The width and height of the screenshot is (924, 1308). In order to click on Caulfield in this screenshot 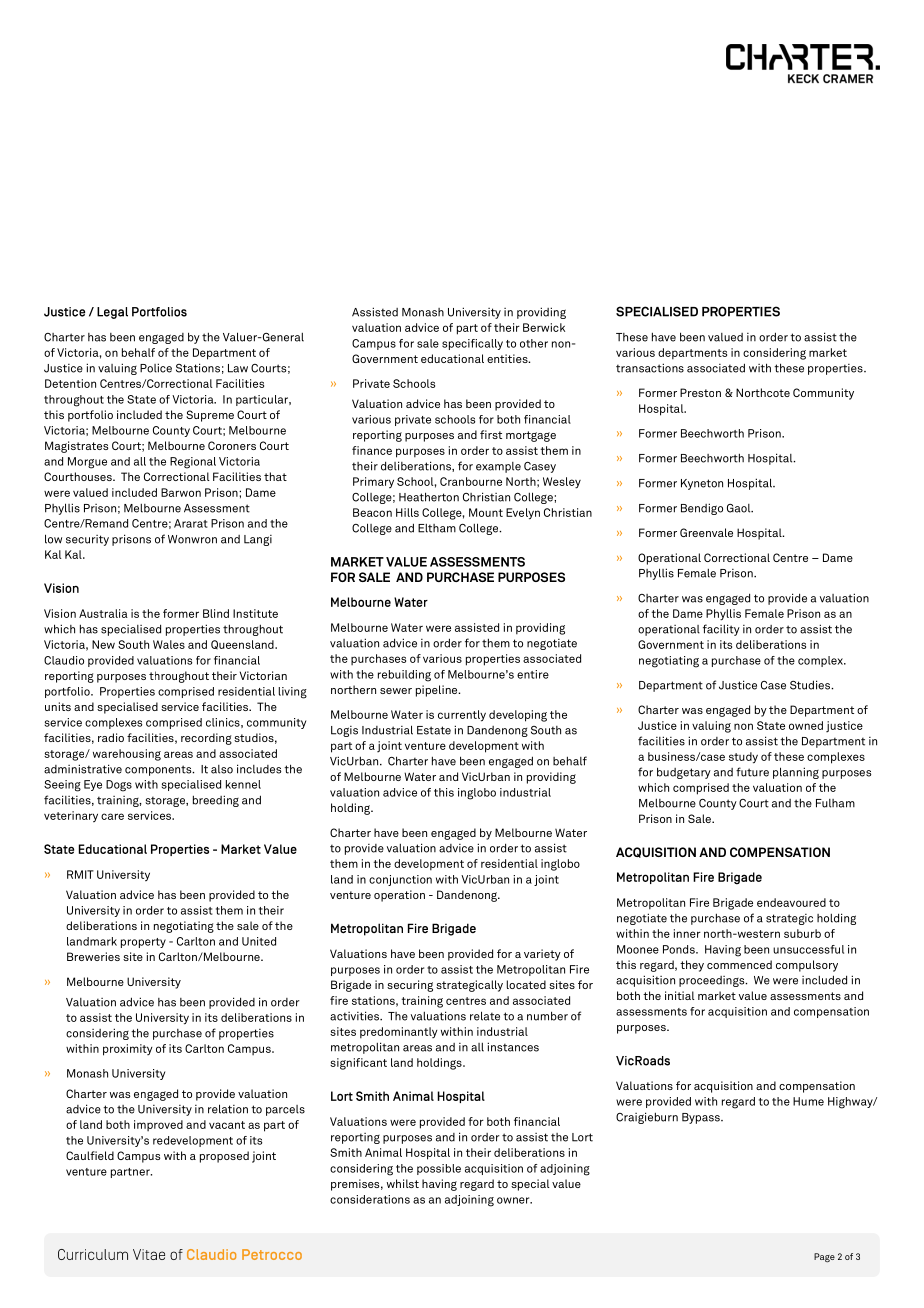, I will do `click(90, 1155)`.
